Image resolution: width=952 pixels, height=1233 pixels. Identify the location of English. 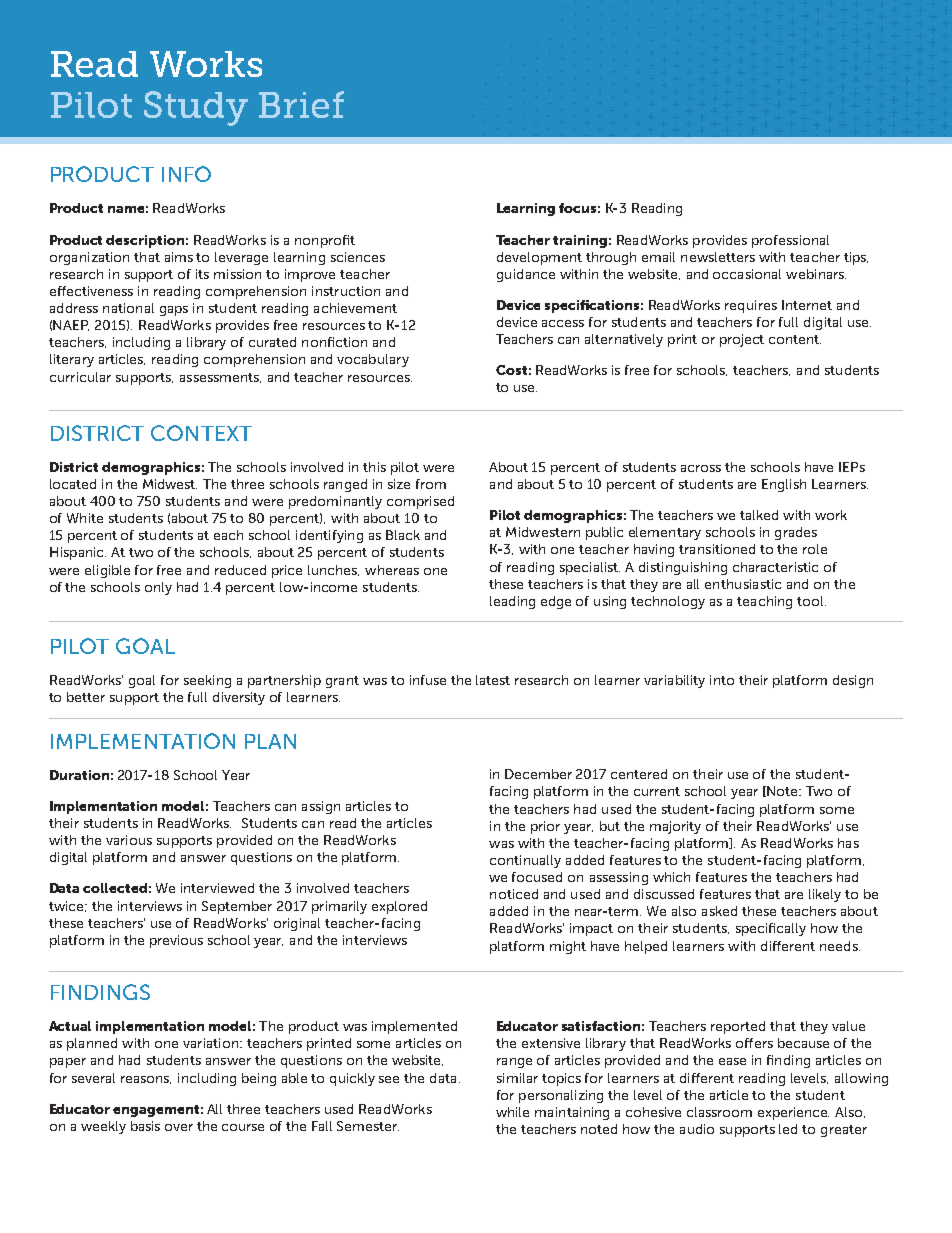
(784, 485).
